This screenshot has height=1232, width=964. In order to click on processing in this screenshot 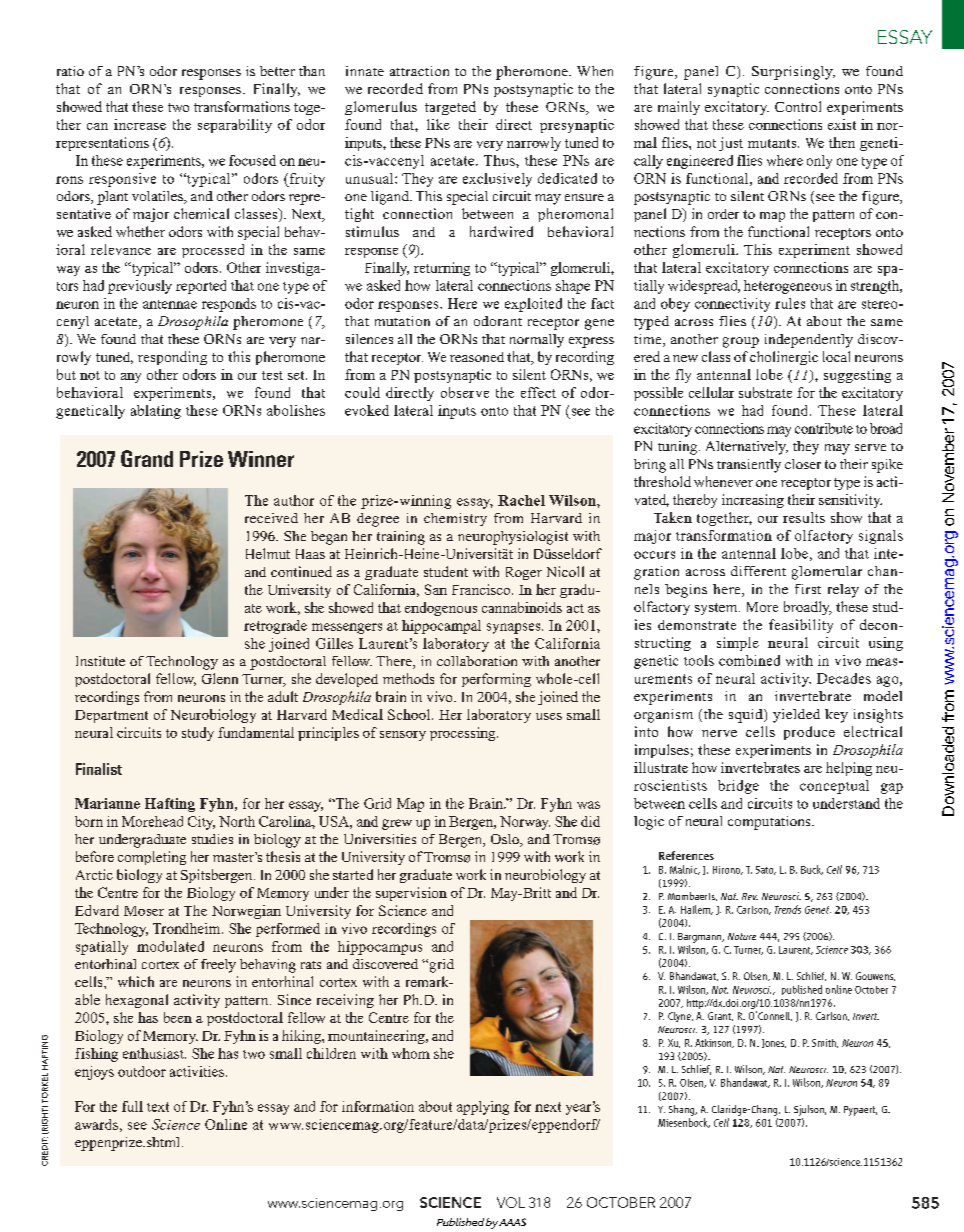, I will do `click(464, 734)`.
